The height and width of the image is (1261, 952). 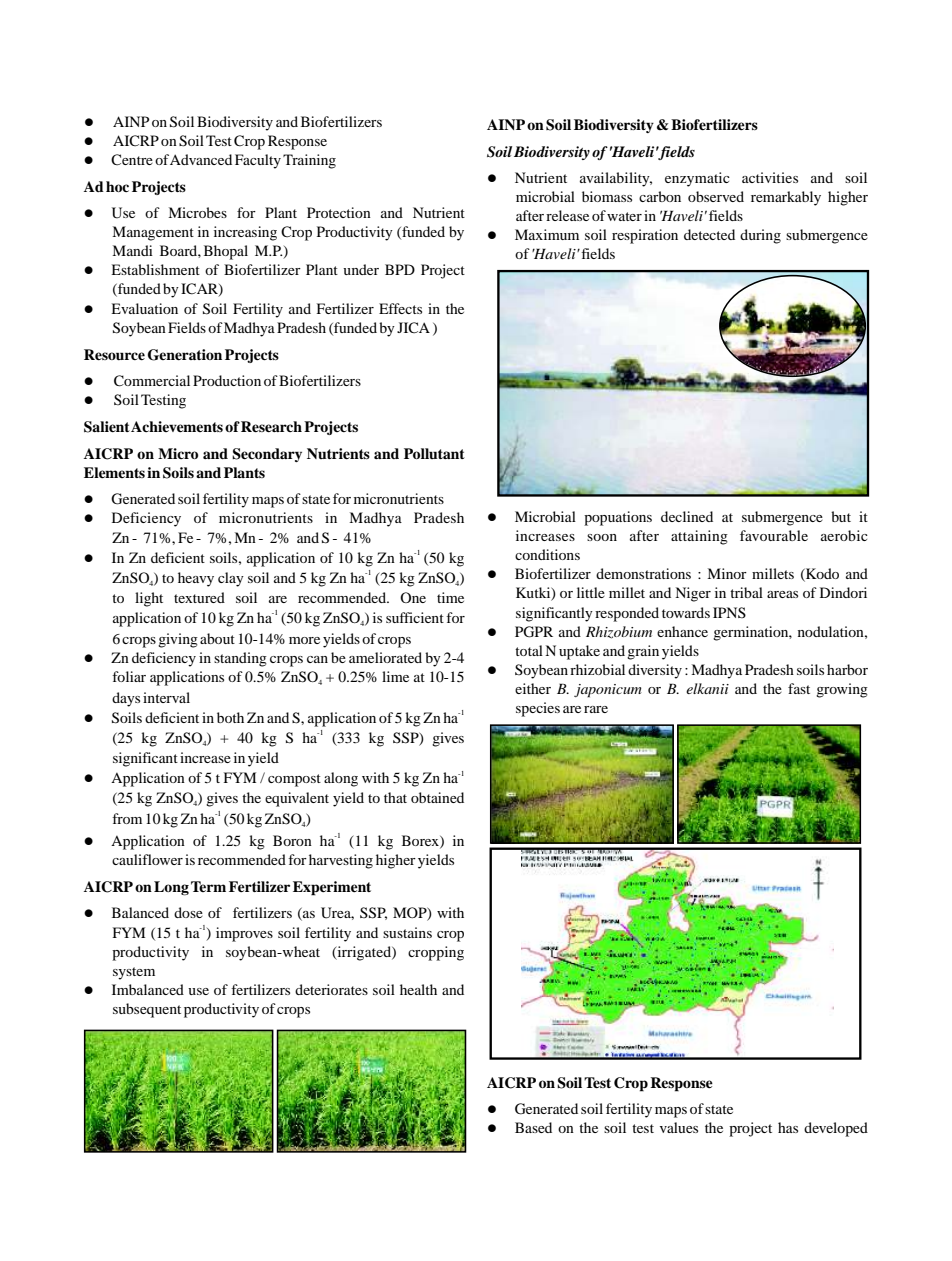 I want to click on Advanced, so click(x=201, y=159).
